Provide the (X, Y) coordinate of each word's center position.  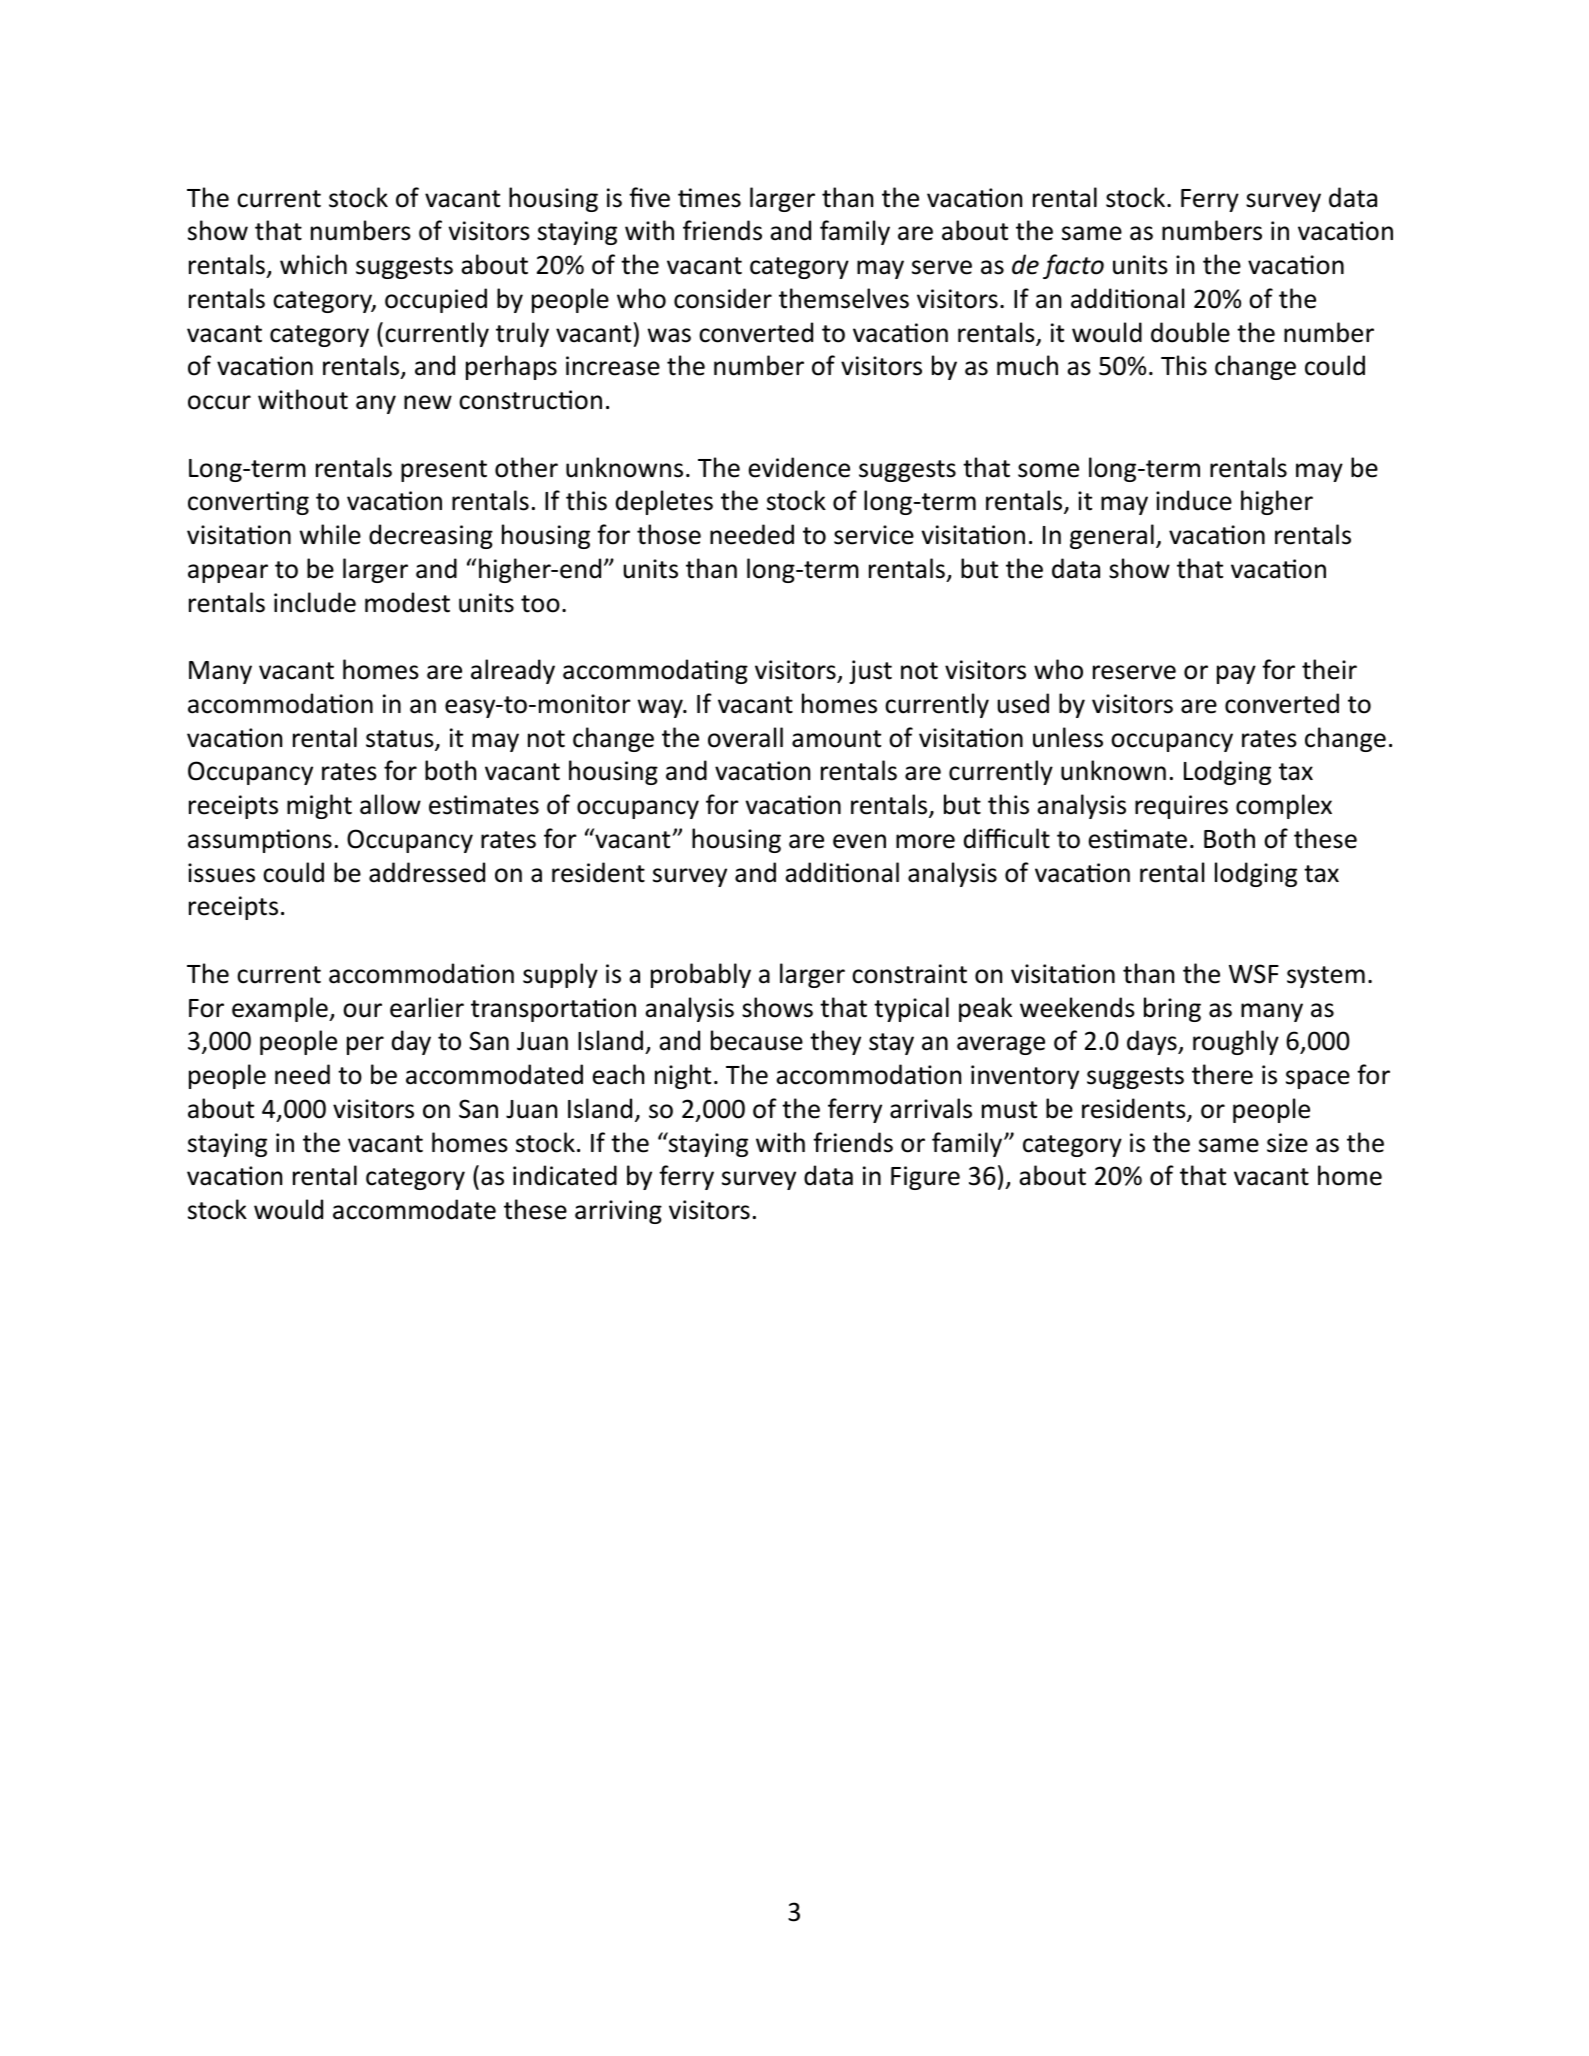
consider (723, 298)
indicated (565, 1175)
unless (1068, 737)
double (1190, 332)
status (401, 740)
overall (745, 737)
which (313, 264)
